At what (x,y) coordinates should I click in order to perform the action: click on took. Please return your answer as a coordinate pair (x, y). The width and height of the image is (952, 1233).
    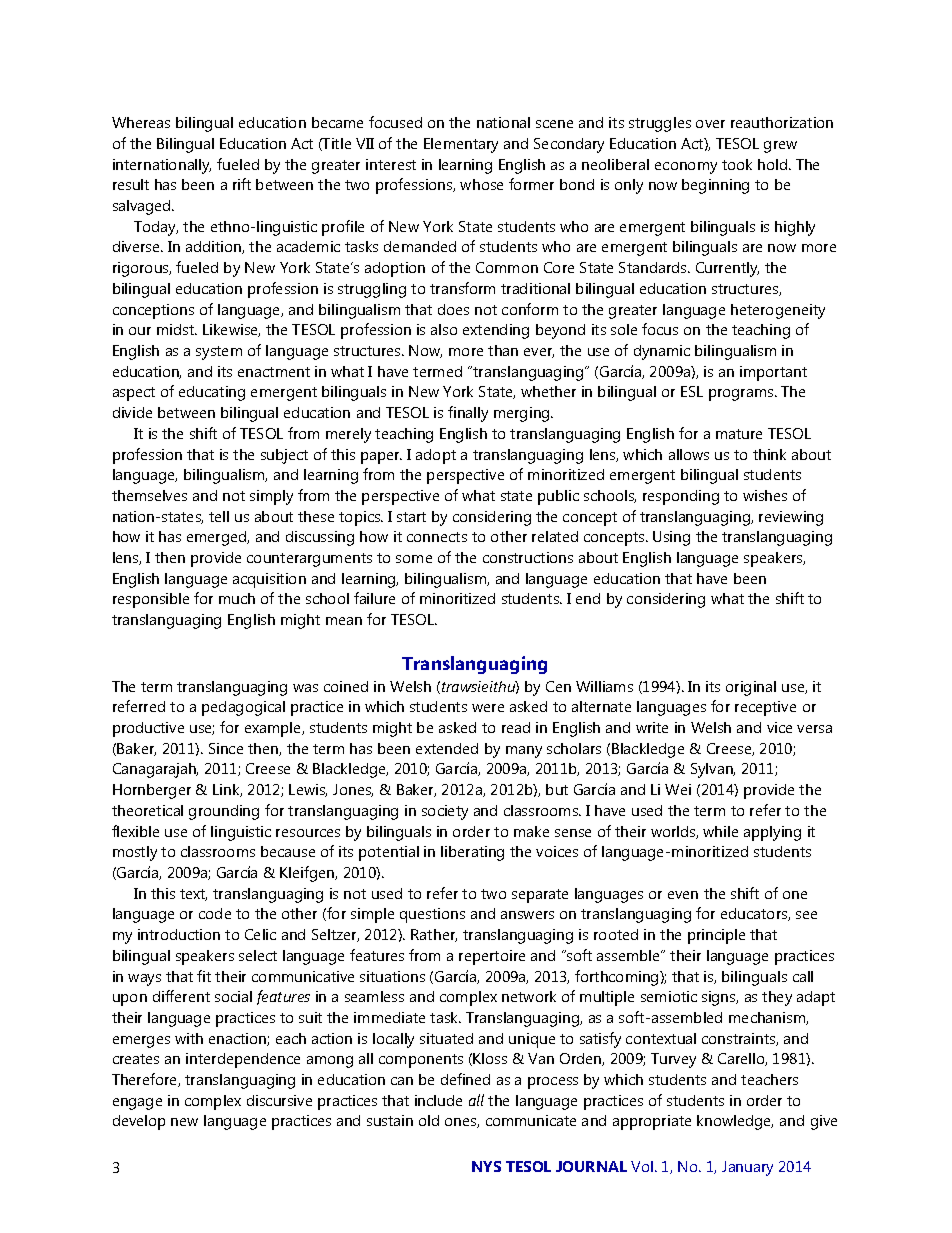
    Looking at the image, I should click on (737, 164).
